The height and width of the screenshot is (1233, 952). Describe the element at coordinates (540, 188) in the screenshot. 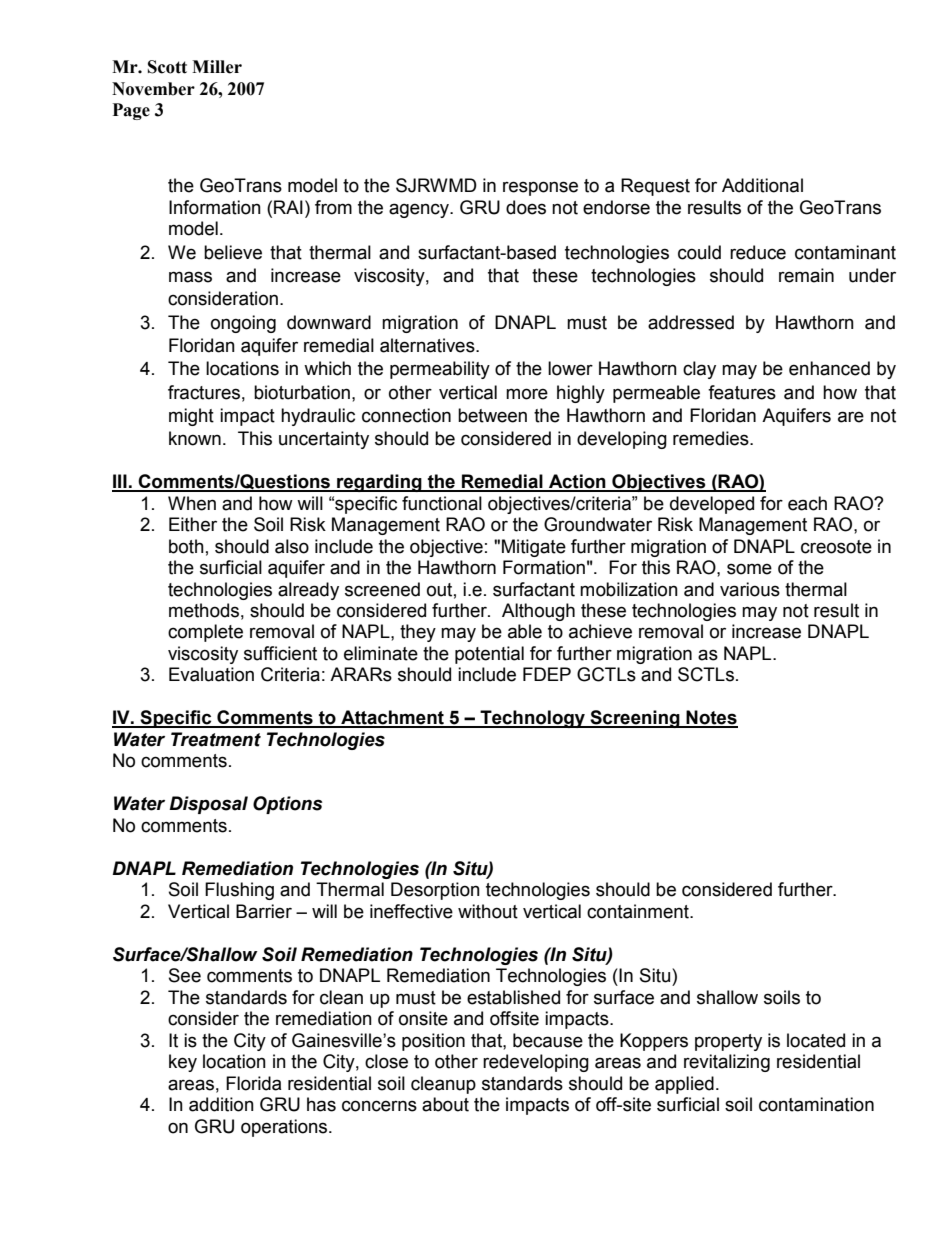

I see `response` at that location.
